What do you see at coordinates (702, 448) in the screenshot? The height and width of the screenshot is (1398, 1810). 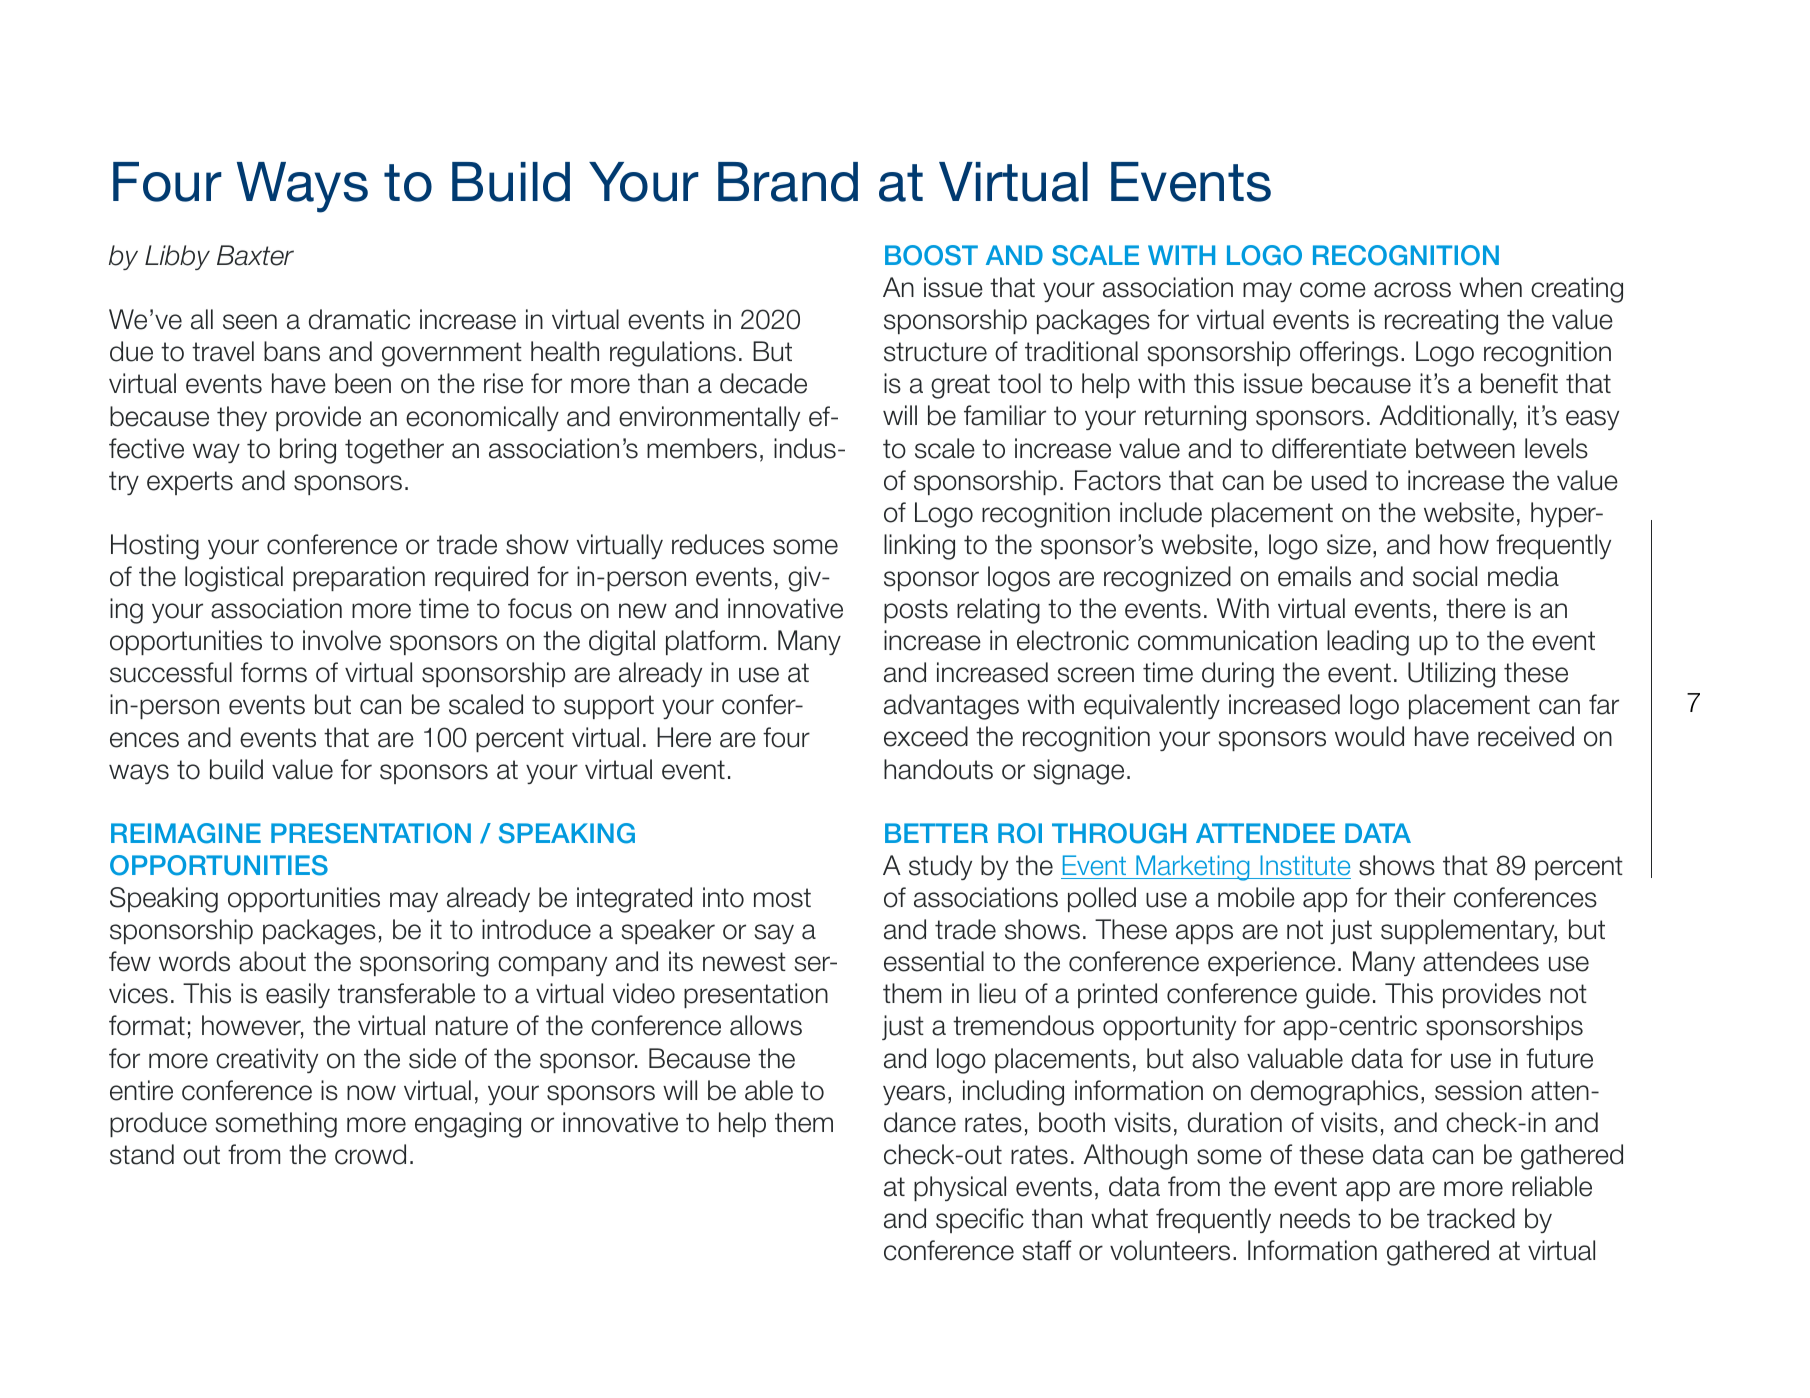 I see `members` at bounding box center [702, 448].
